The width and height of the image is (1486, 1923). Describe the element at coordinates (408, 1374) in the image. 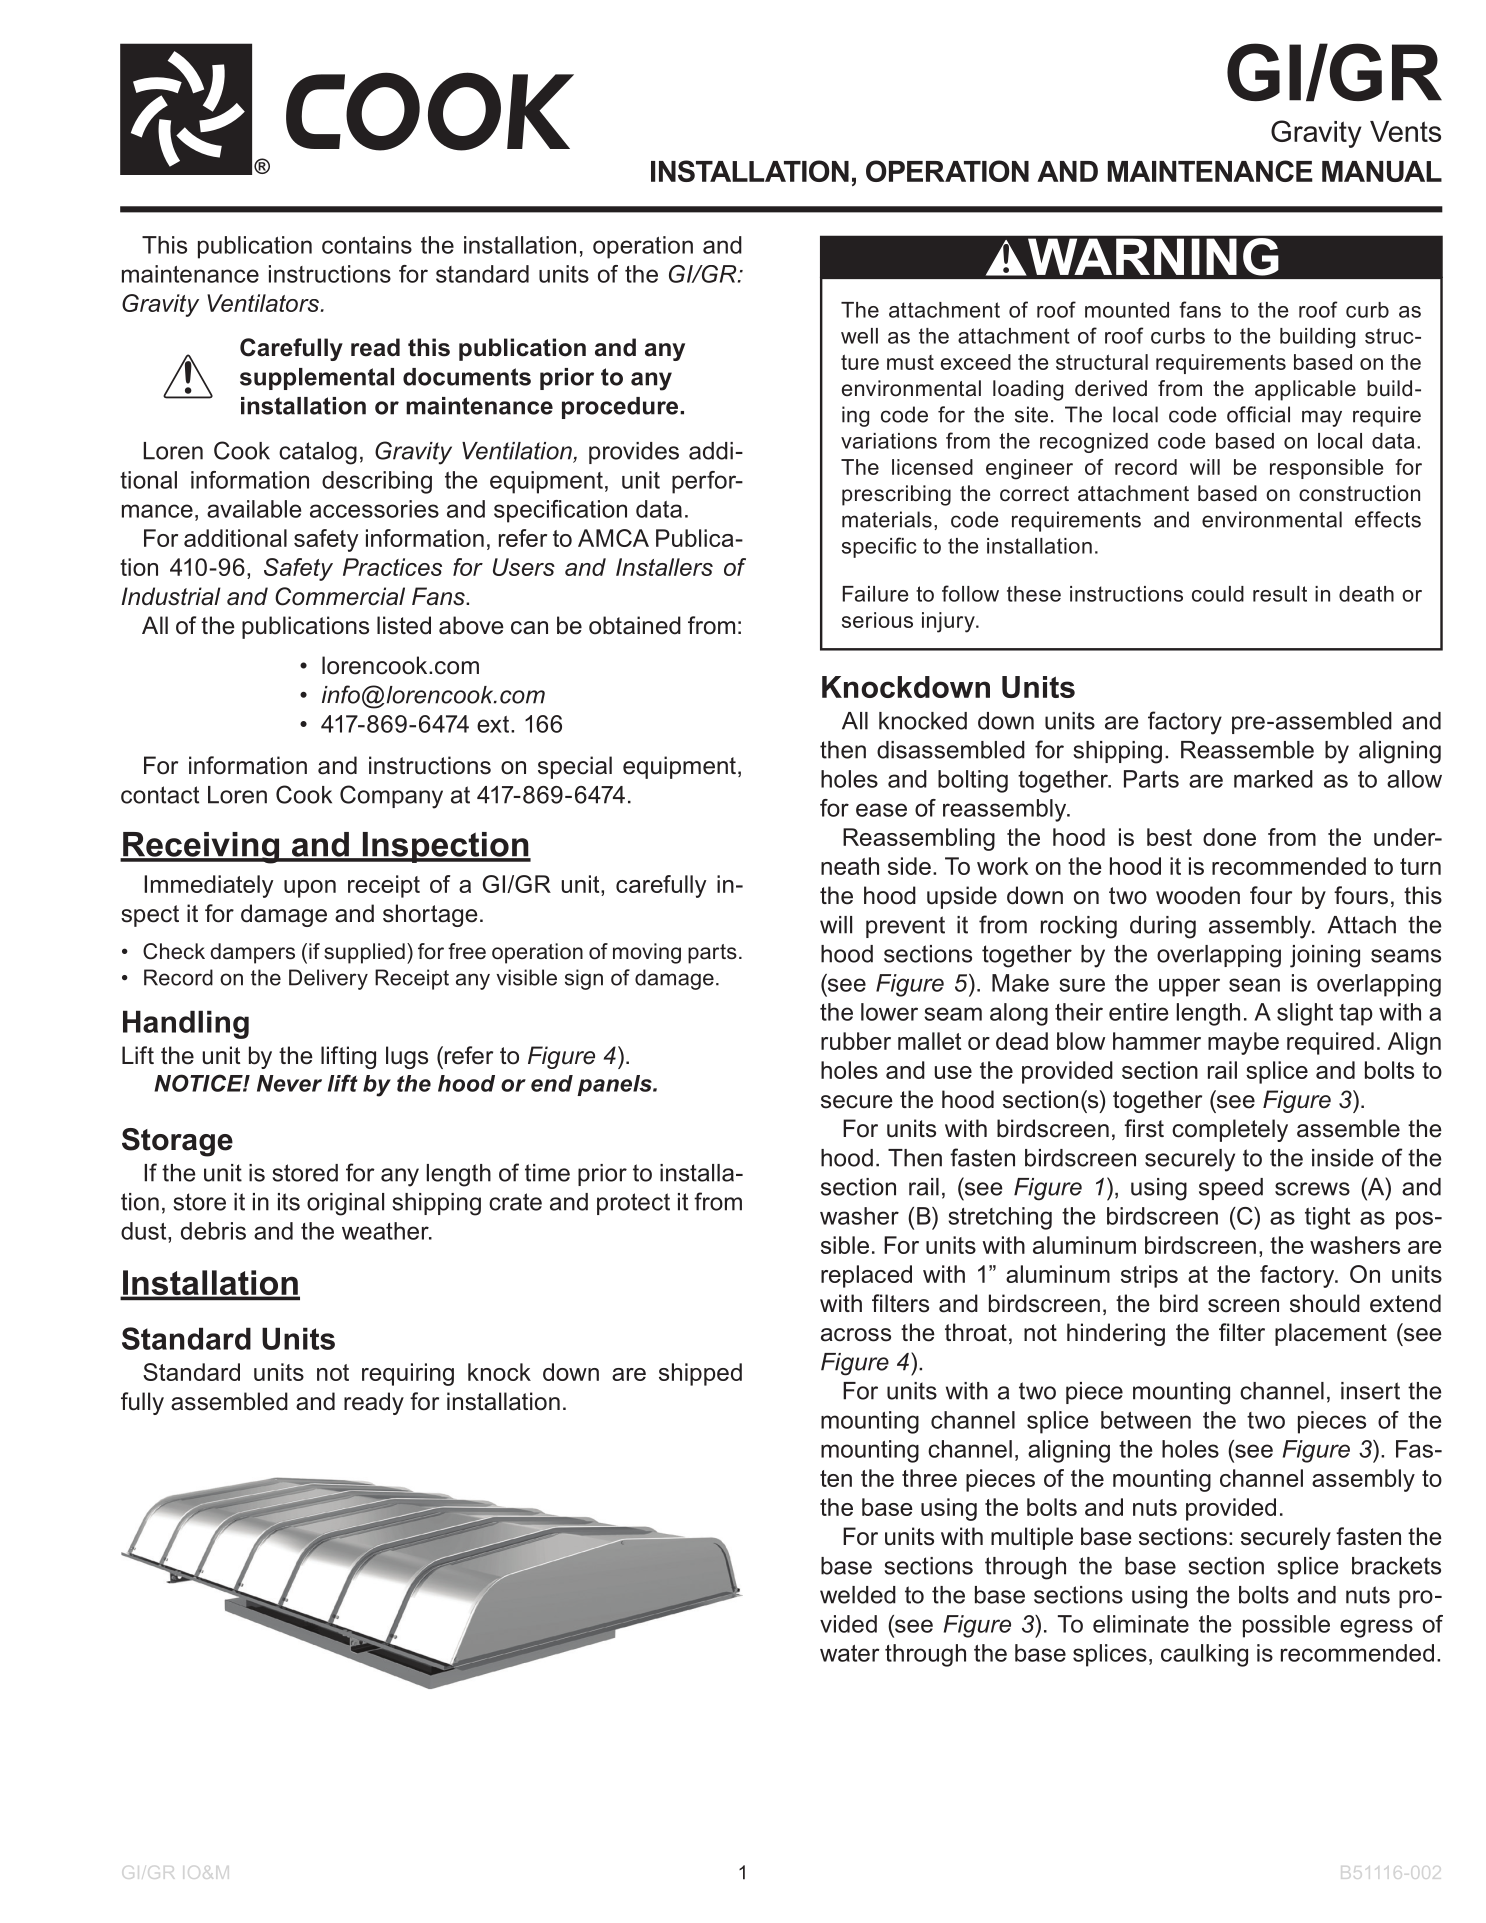

I see `requiring` at that location.
